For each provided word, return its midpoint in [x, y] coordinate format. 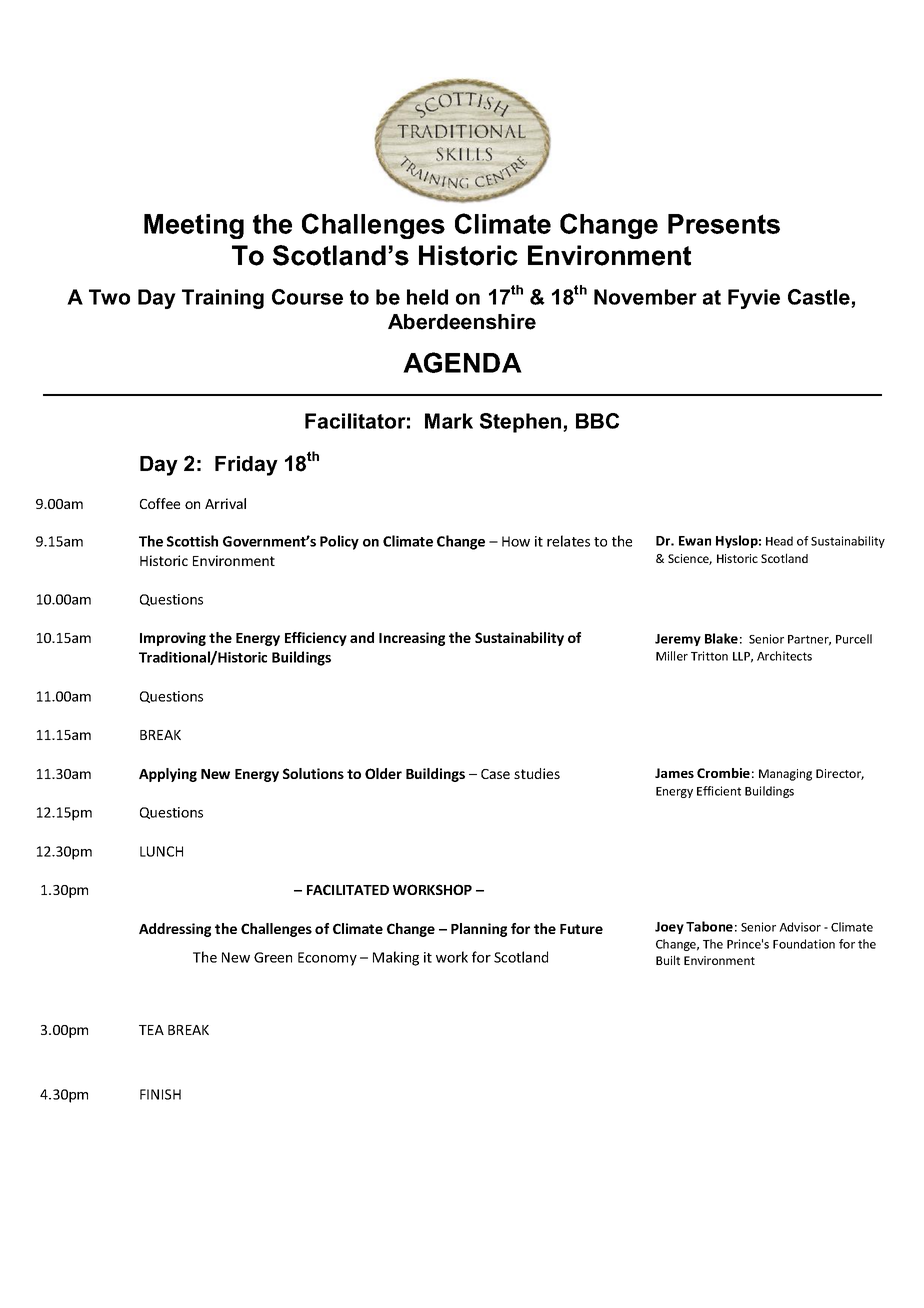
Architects [784, 656]
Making [396, 958]
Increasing [412, 639]
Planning [479, 930]
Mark [449, 421]
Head [779, 541]
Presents [724, 224]
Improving [173, 639]
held [427, 297]
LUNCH [161, 851]
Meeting [194, 226]
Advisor [800, 927]
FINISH [160, 1094]
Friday [246, 466]
